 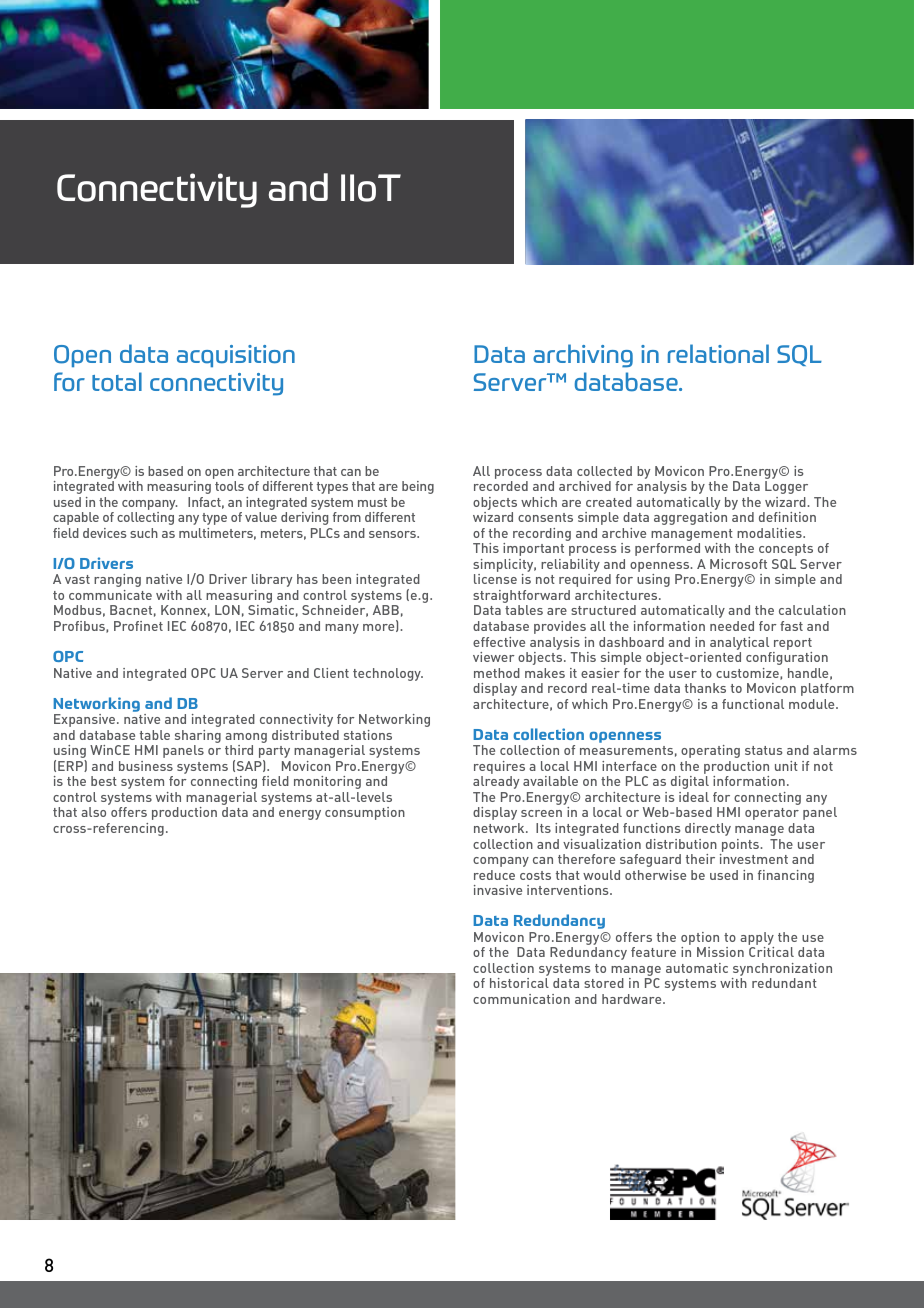 I want to click on Microsoft, so click(x=738, y=564).
